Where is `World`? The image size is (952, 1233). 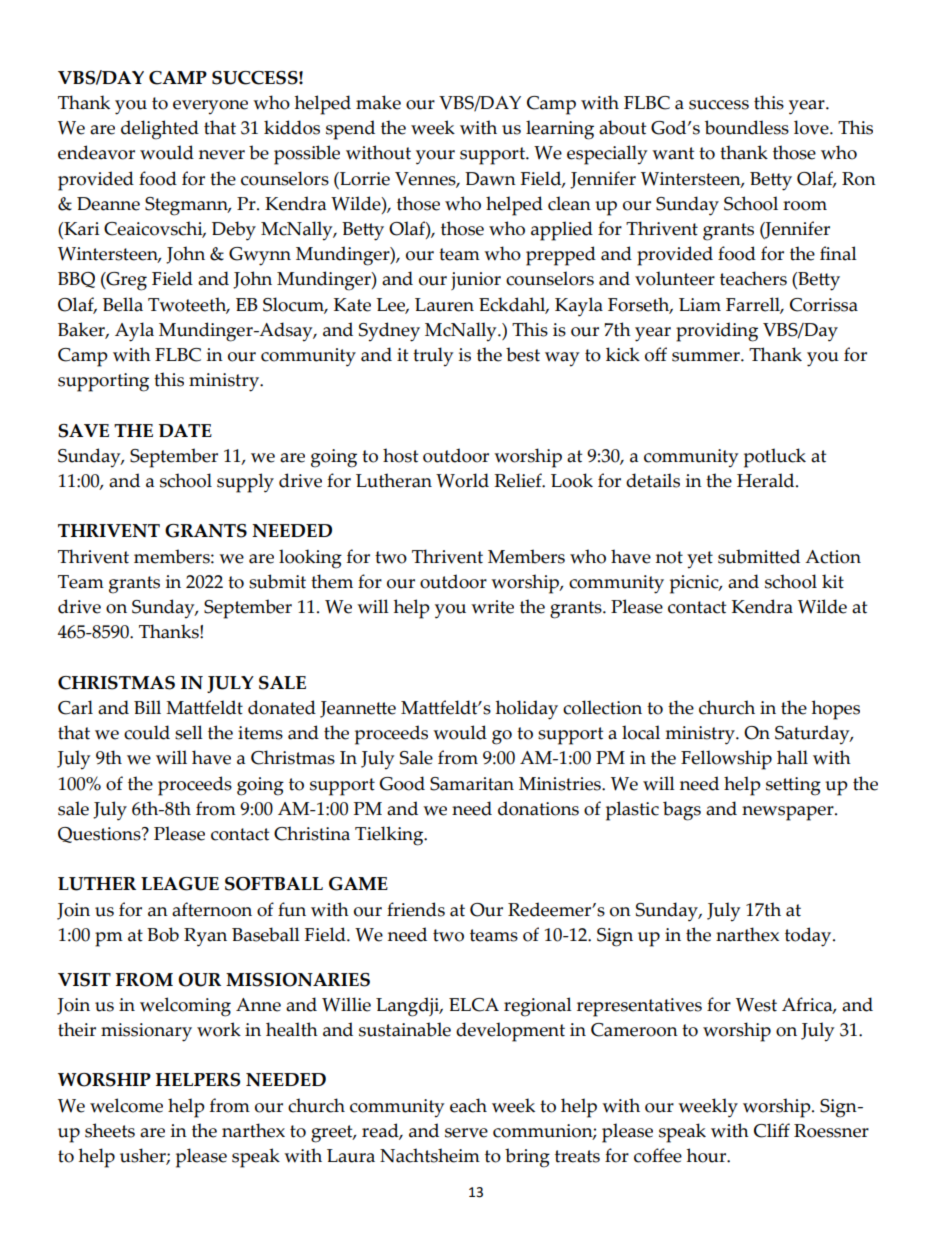 World is located at coordinates (462, 480).
